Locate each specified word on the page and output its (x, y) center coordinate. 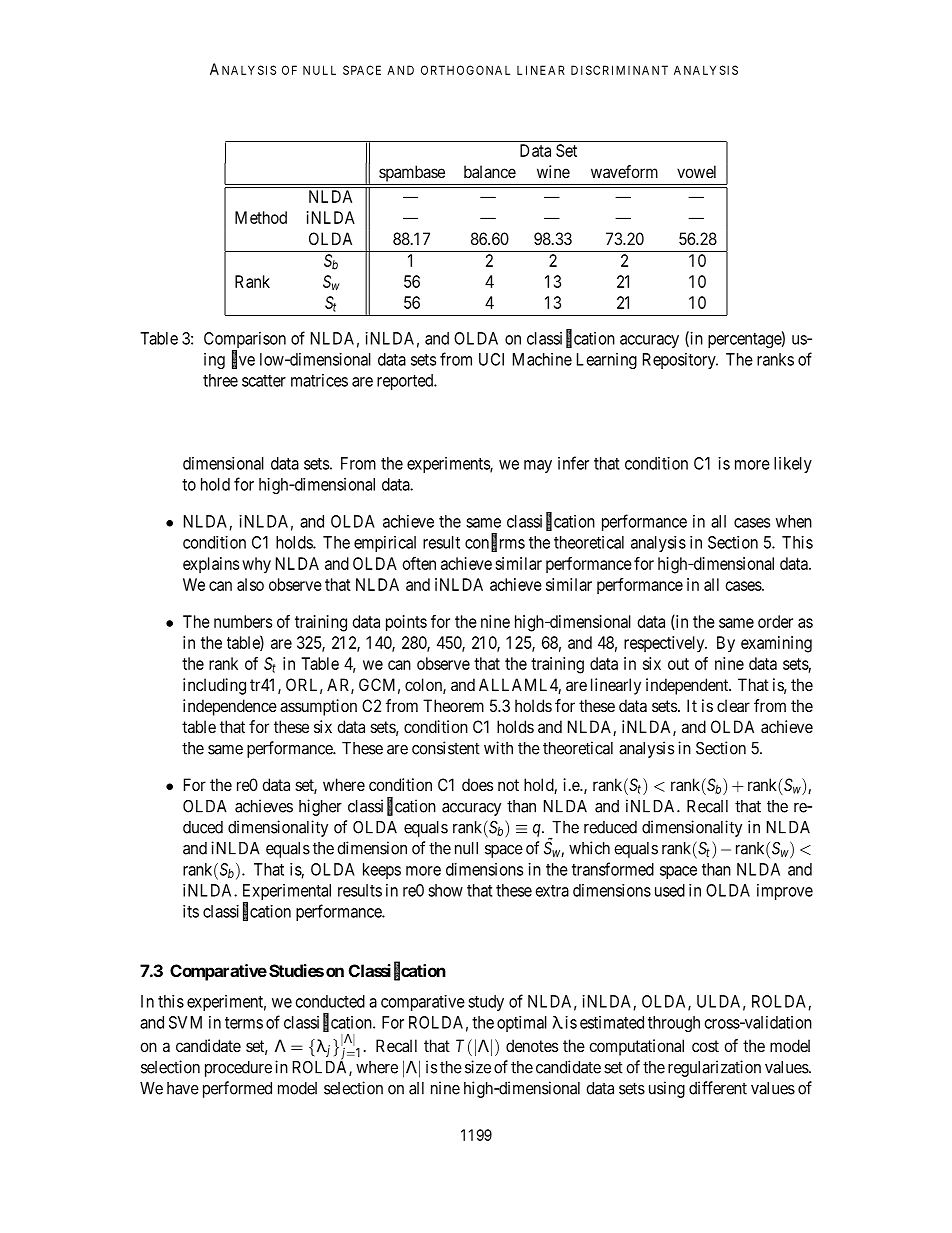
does (477, 784)
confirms (495, 543)
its (191, 911)
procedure (238, 1069)
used (670, 890)
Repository (680, 361)
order (775, 621)
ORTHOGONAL (465, 70)
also (250, 584)
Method (261, 217)
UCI (491, 359)
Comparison (245, 341)
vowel (696, 171)
